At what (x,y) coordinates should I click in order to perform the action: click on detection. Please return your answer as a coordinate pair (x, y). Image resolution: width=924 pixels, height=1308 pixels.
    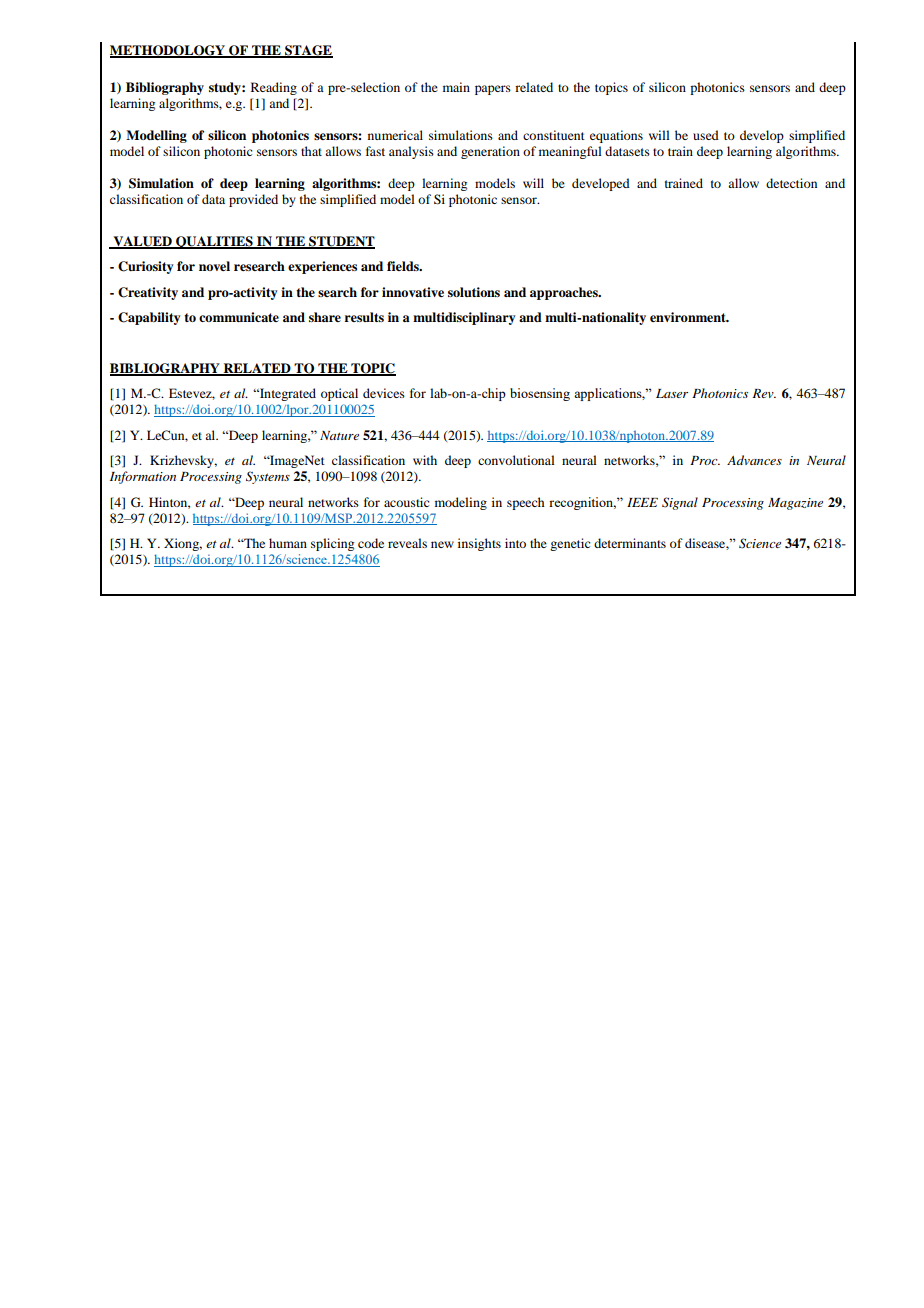
    Looking at the image, I should click on (791, 183).
